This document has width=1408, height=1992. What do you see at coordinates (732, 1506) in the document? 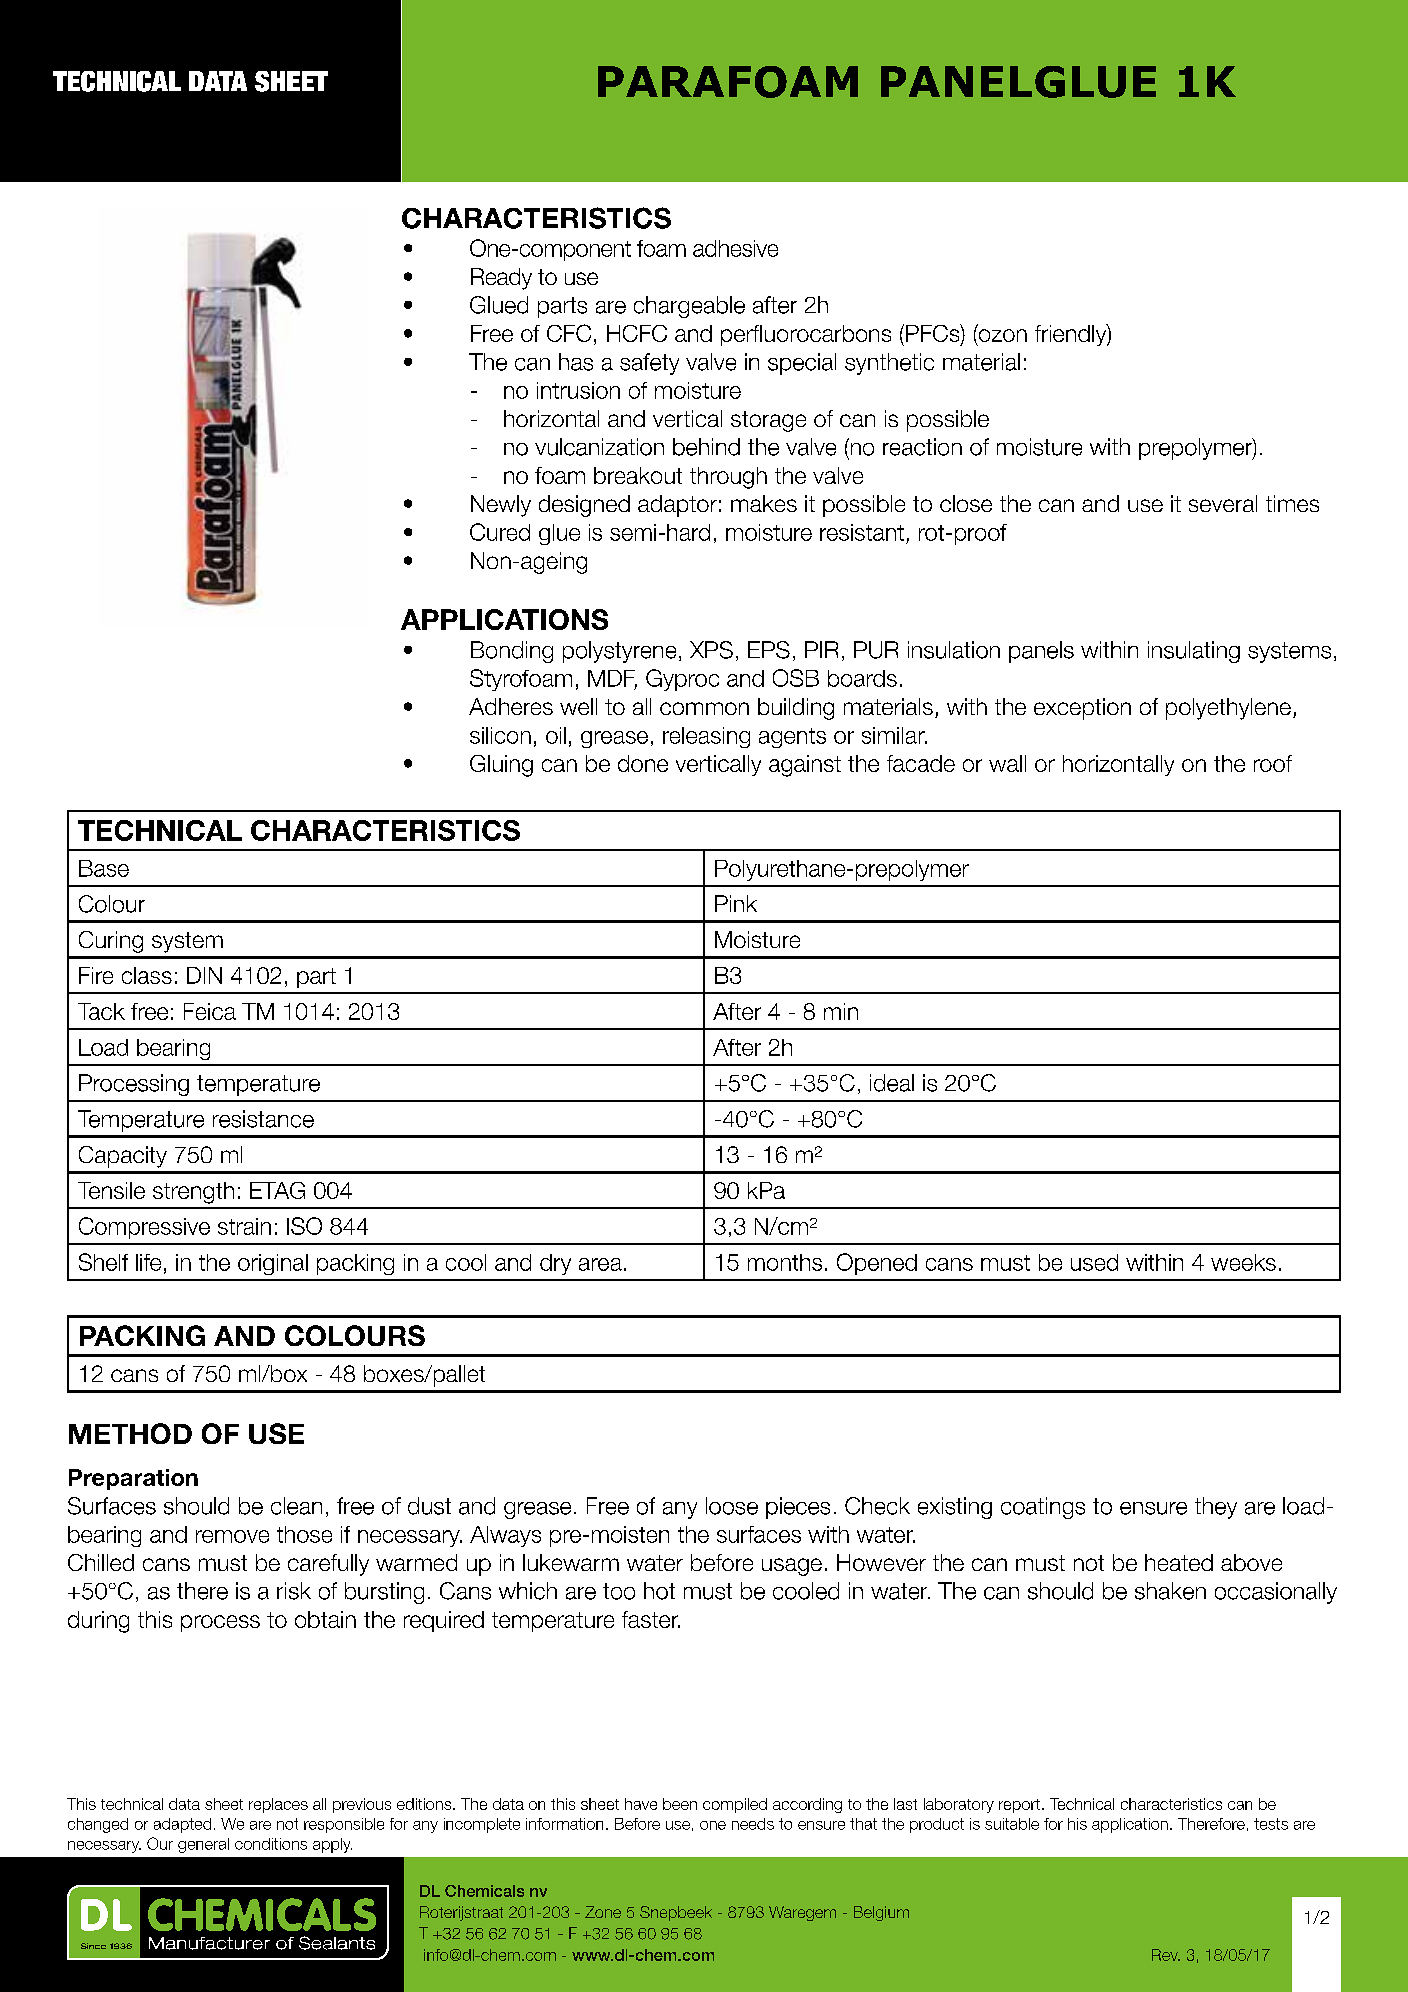
I see `loose` at bounding box center [732, 1506].
